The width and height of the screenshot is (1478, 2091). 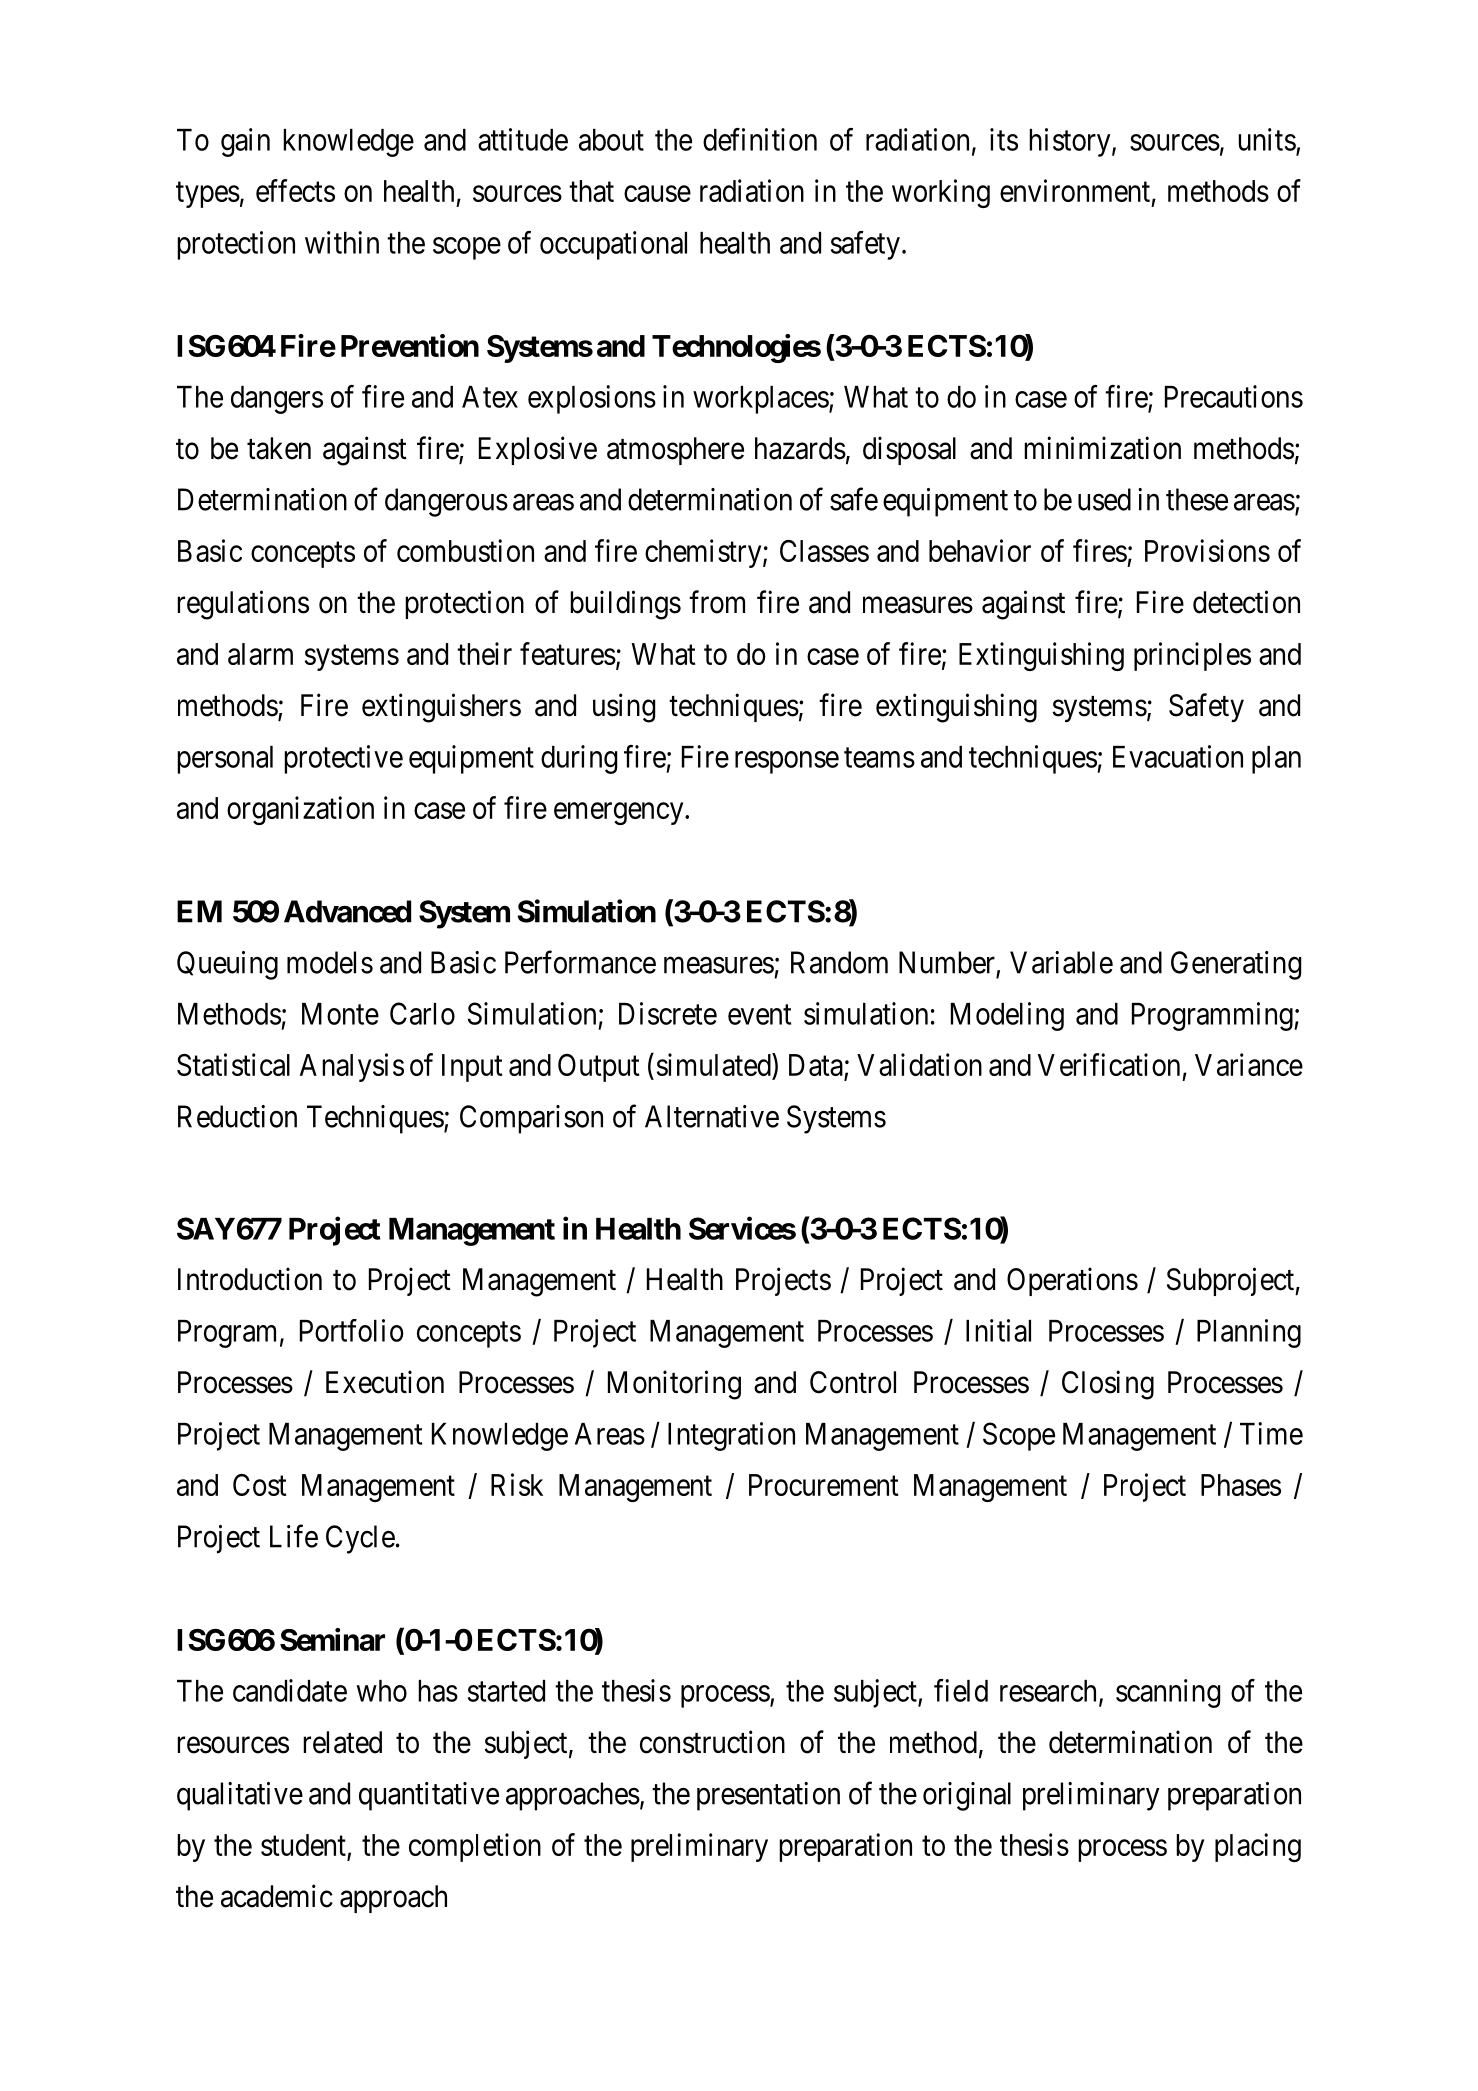 I want to click on environment, so click(x=1075, y=190).
